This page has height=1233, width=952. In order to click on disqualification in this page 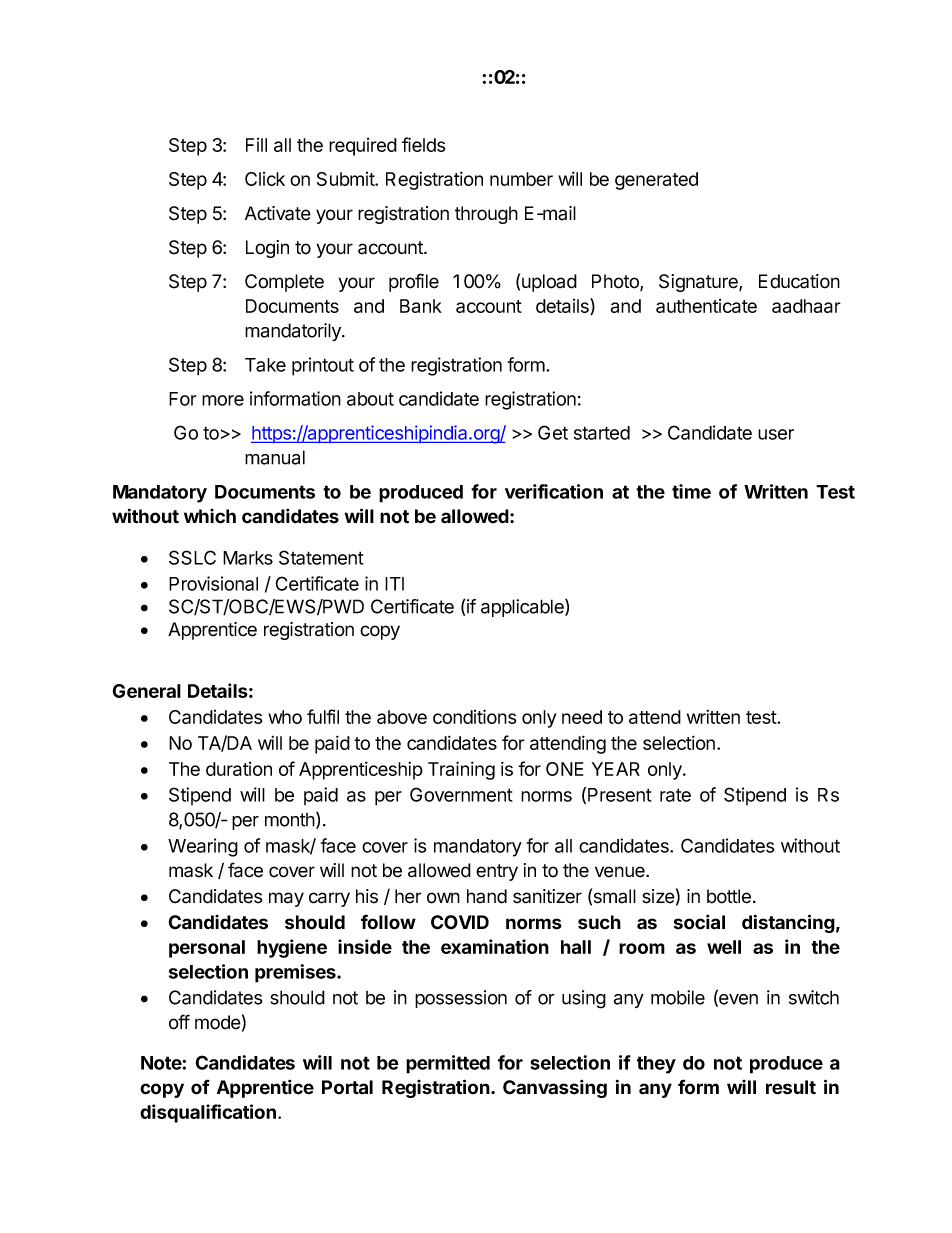, I will do `click(208, 1113)`.
